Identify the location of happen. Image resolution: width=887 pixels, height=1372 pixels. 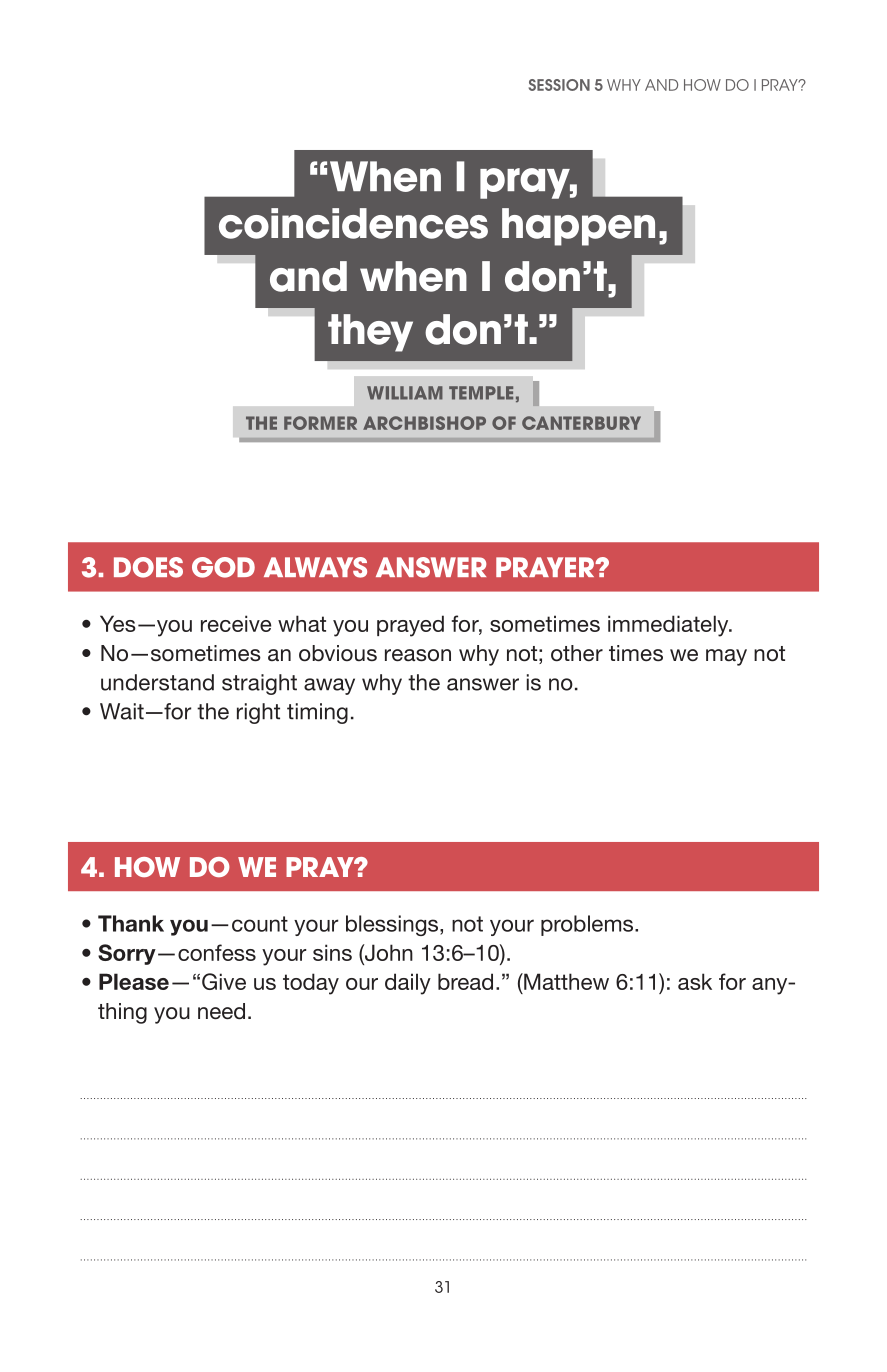
(578, 227).
